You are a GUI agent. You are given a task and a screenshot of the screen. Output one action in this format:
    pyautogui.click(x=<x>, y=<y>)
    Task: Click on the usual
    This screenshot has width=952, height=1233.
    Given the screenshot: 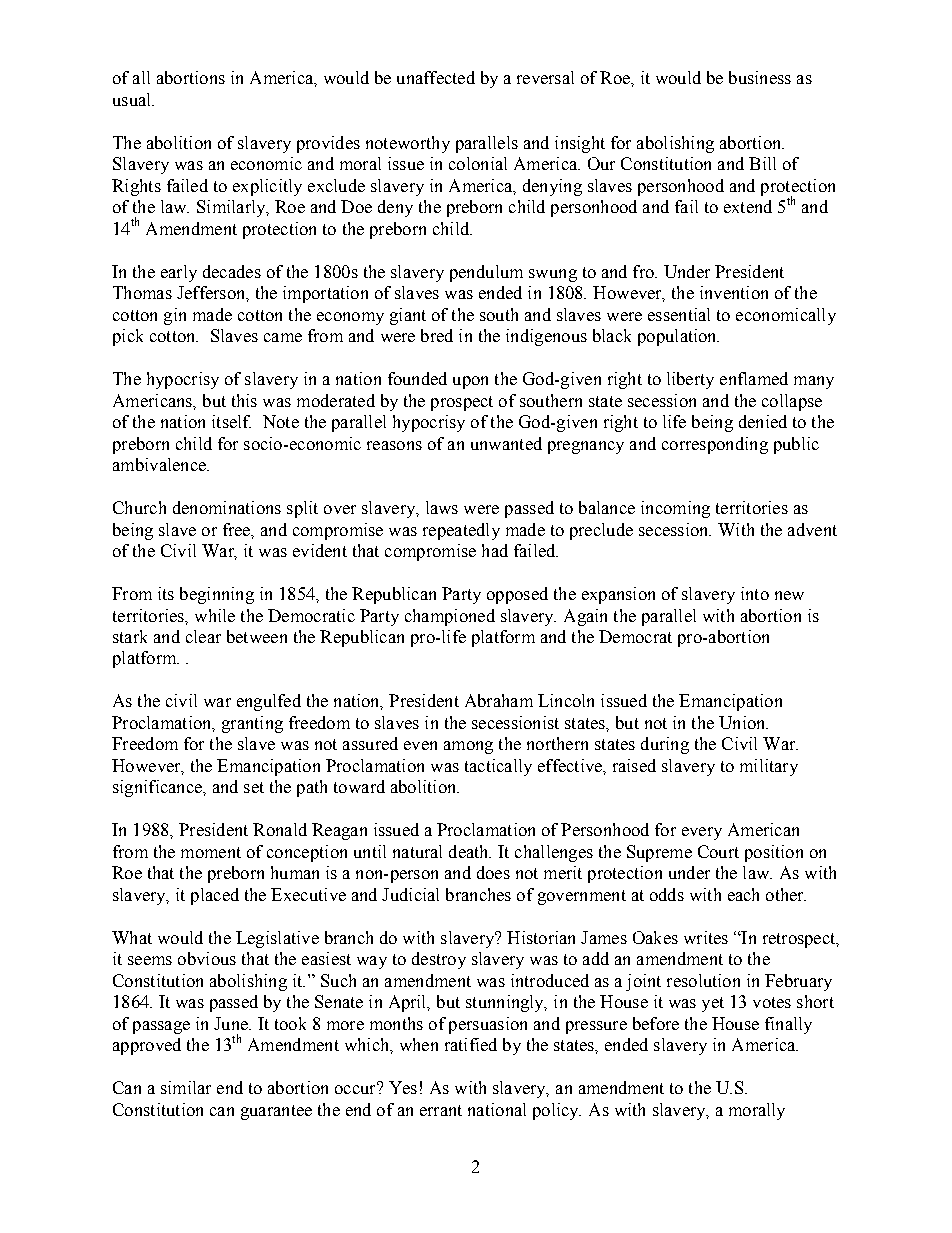 What is the action you would take?
    pyautogui.click(x=133, y=99)
